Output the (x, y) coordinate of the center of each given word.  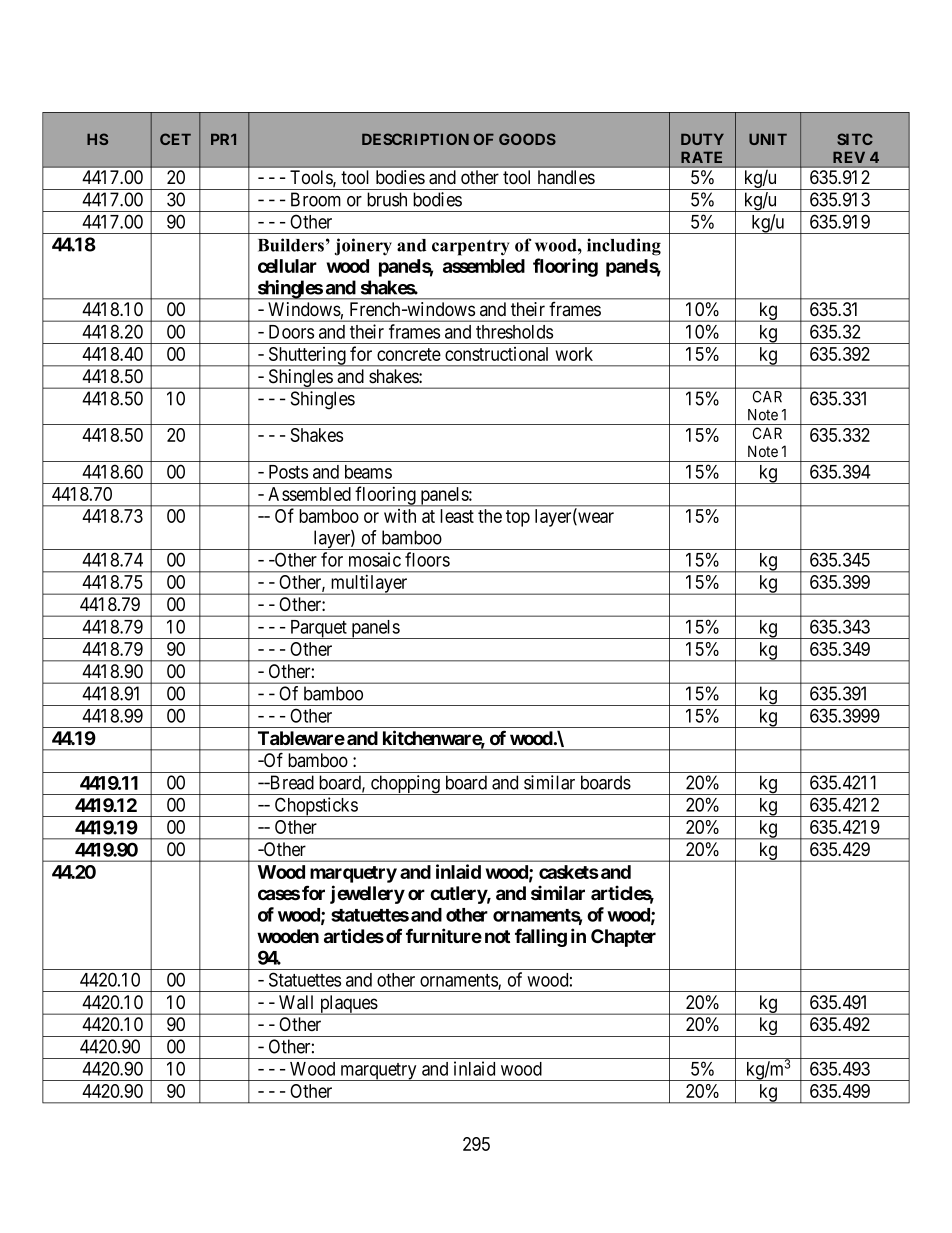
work (574, 354)
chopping (405, 785)
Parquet (318, 629)
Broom (316, 199)
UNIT (768, 139)
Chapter (623, 938)
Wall (296, 1002)
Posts (288, 472)
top (518, 518)
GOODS (527, 139)
